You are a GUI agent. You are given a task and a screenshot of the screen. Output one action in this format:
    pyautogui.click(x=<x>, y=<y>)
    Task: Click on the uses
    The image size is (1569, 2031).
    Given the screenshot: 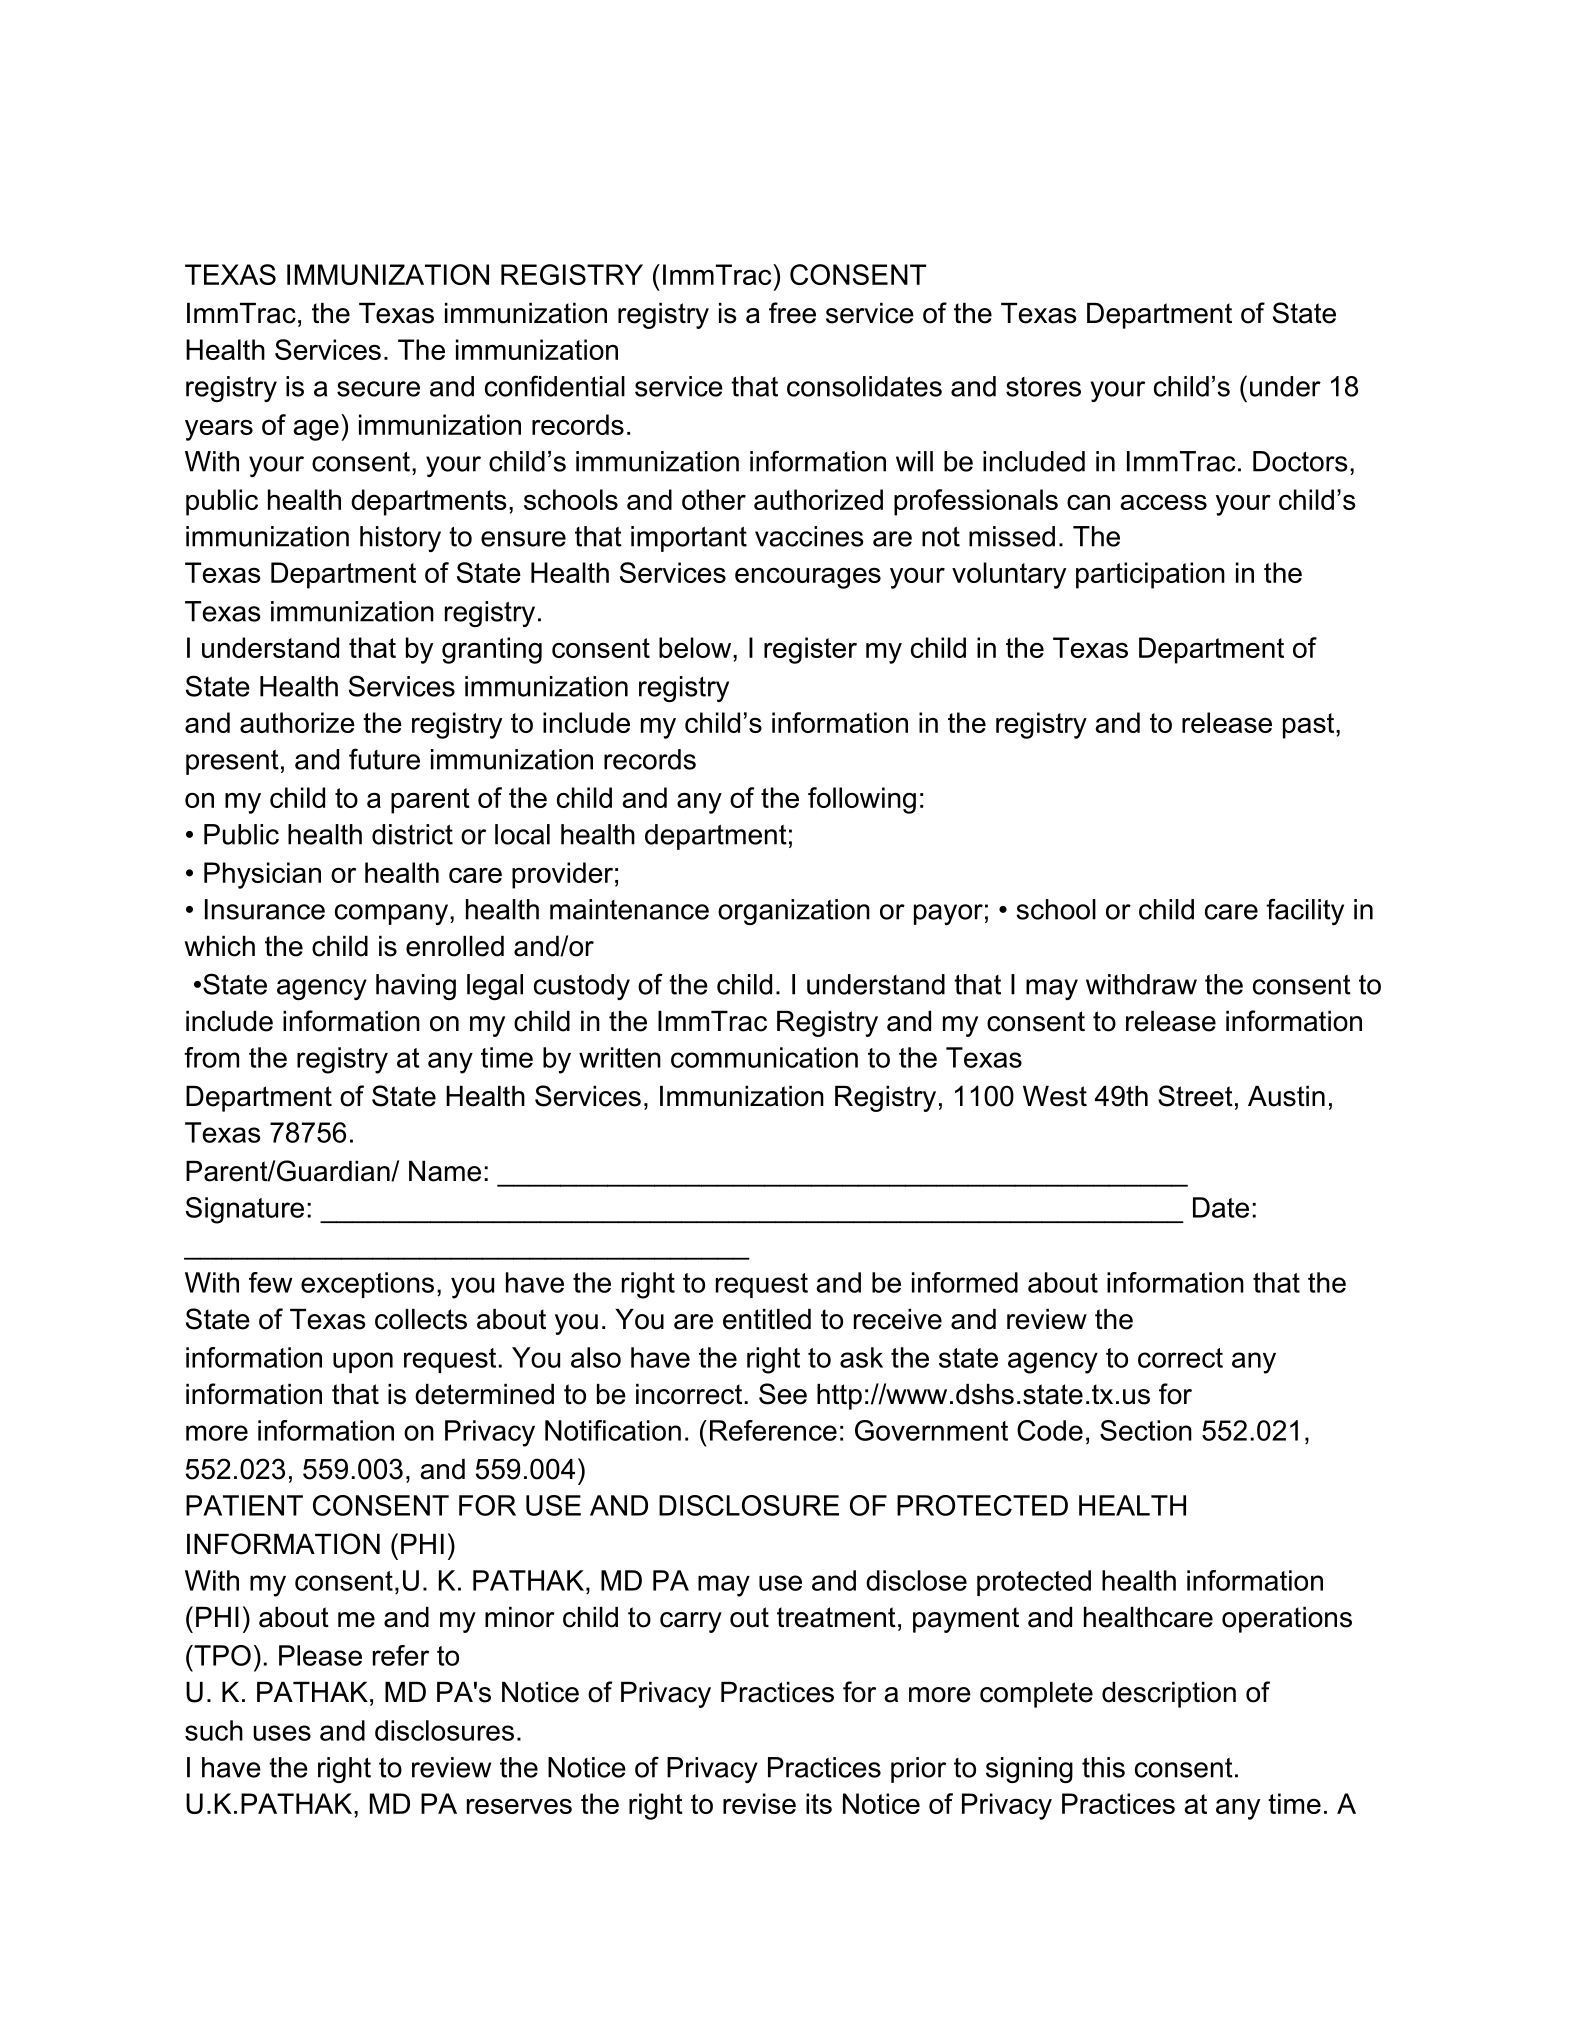 What is the action you would take?
    pyautogui.click(x=282, y=1733)
